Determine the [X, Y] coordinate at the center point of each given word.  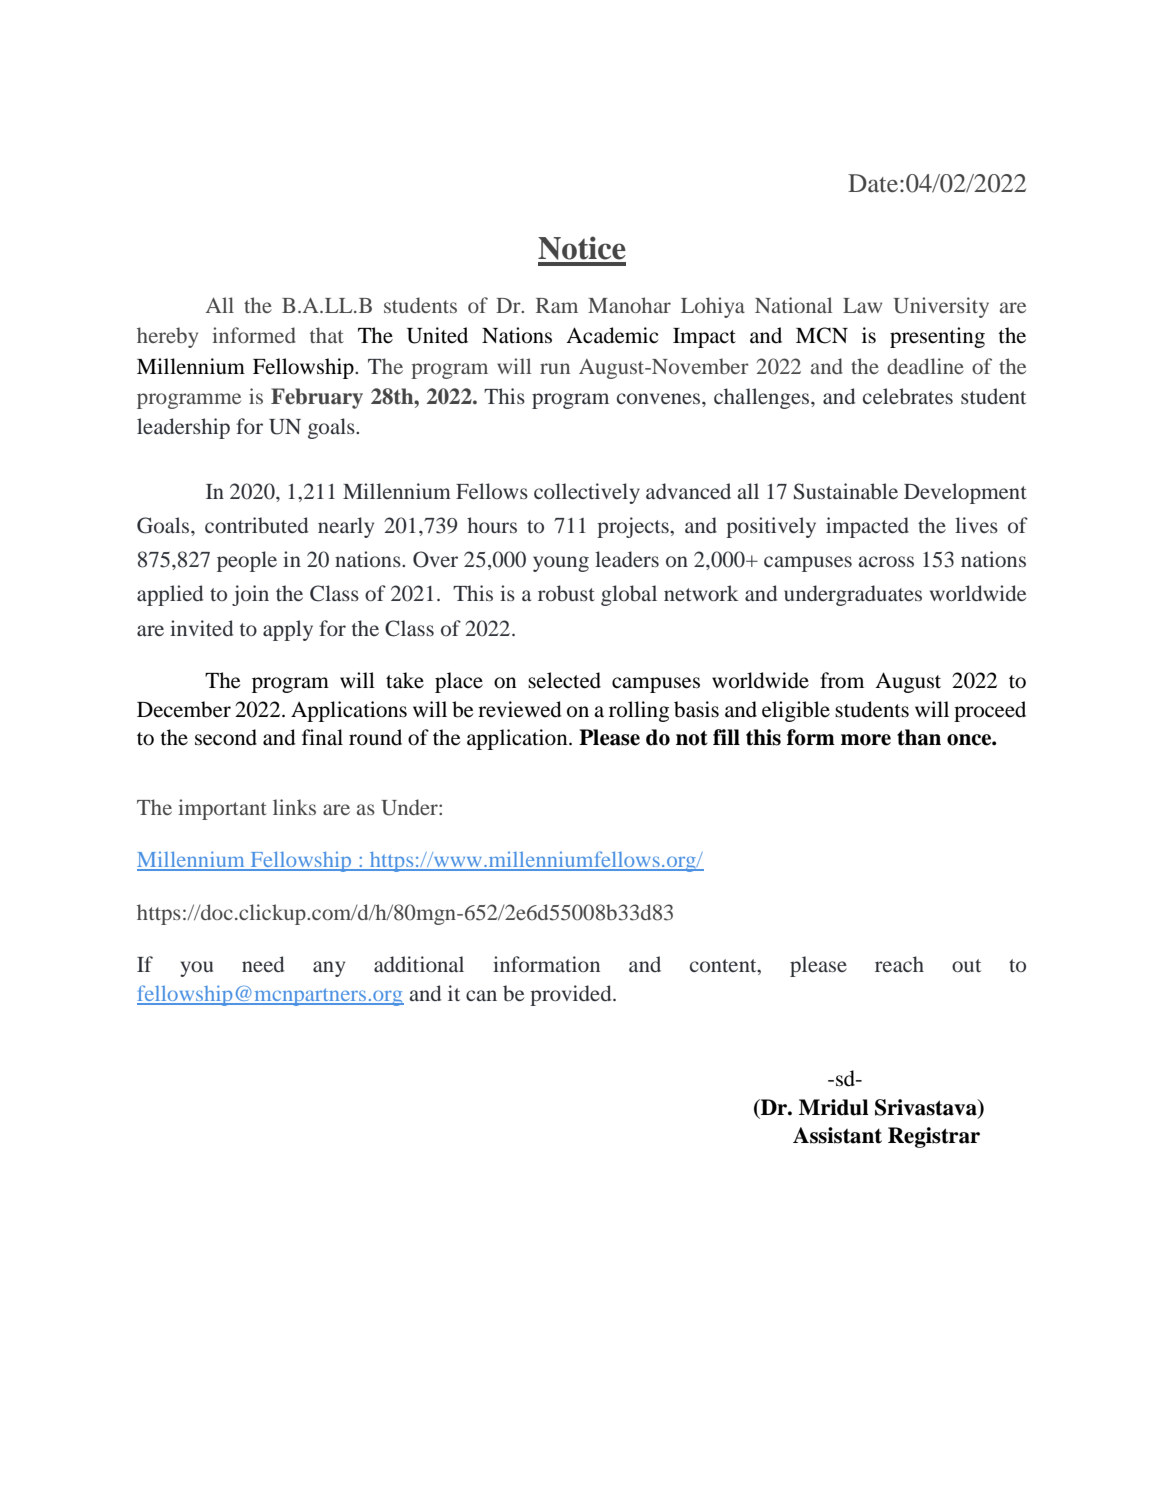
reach [899, 964]
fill [726, 737]
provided [572, 995]
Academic [612, 335]
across [886, 561]
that [327, 335]
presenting [937, 337]
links [294, 807]
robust [566, 593]
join [250, 595]
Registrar [934, 1137]
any [329, 969]
